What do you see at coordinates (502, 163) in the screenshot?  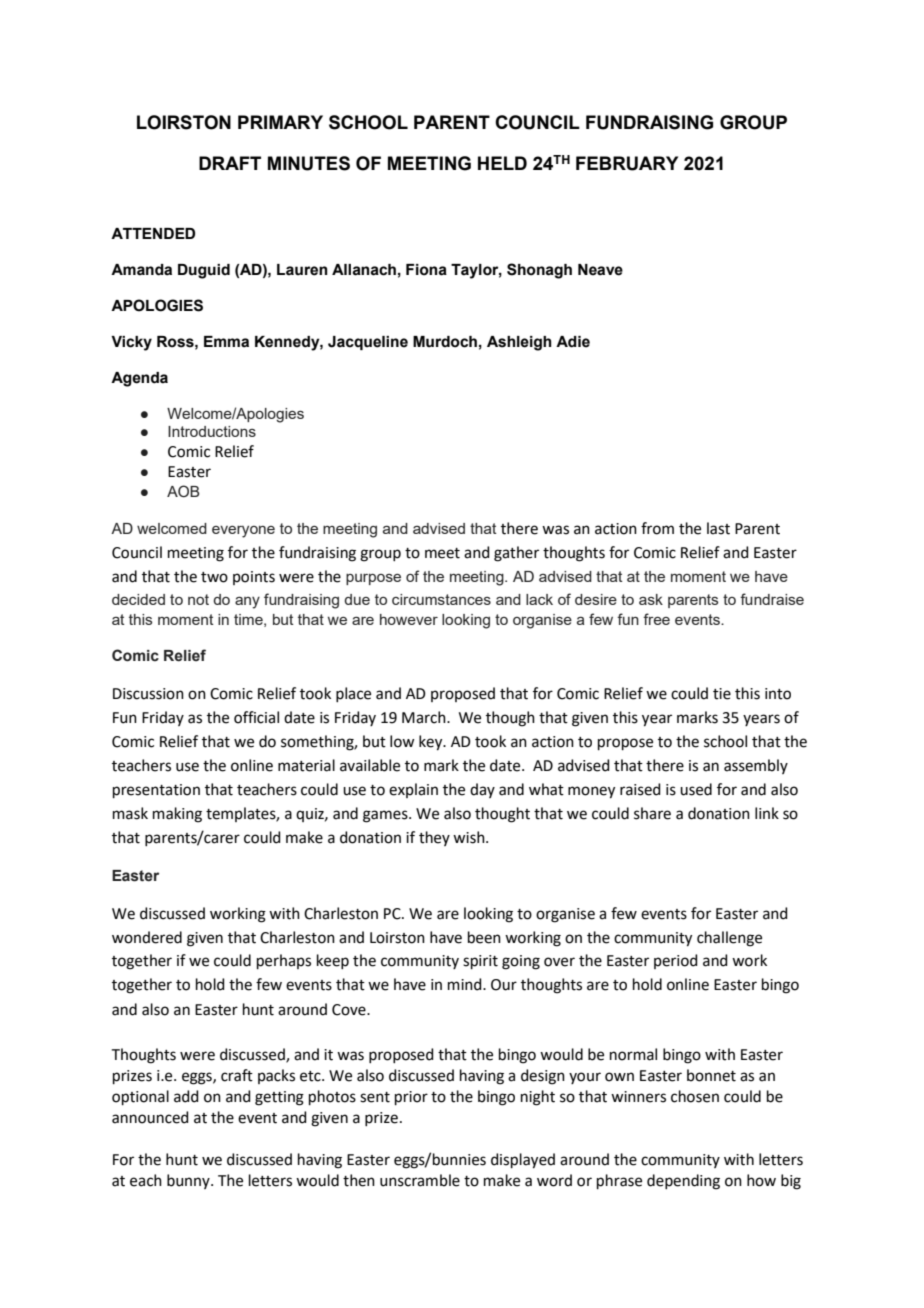 I see `HELD` at bounding box center [502, 163].
